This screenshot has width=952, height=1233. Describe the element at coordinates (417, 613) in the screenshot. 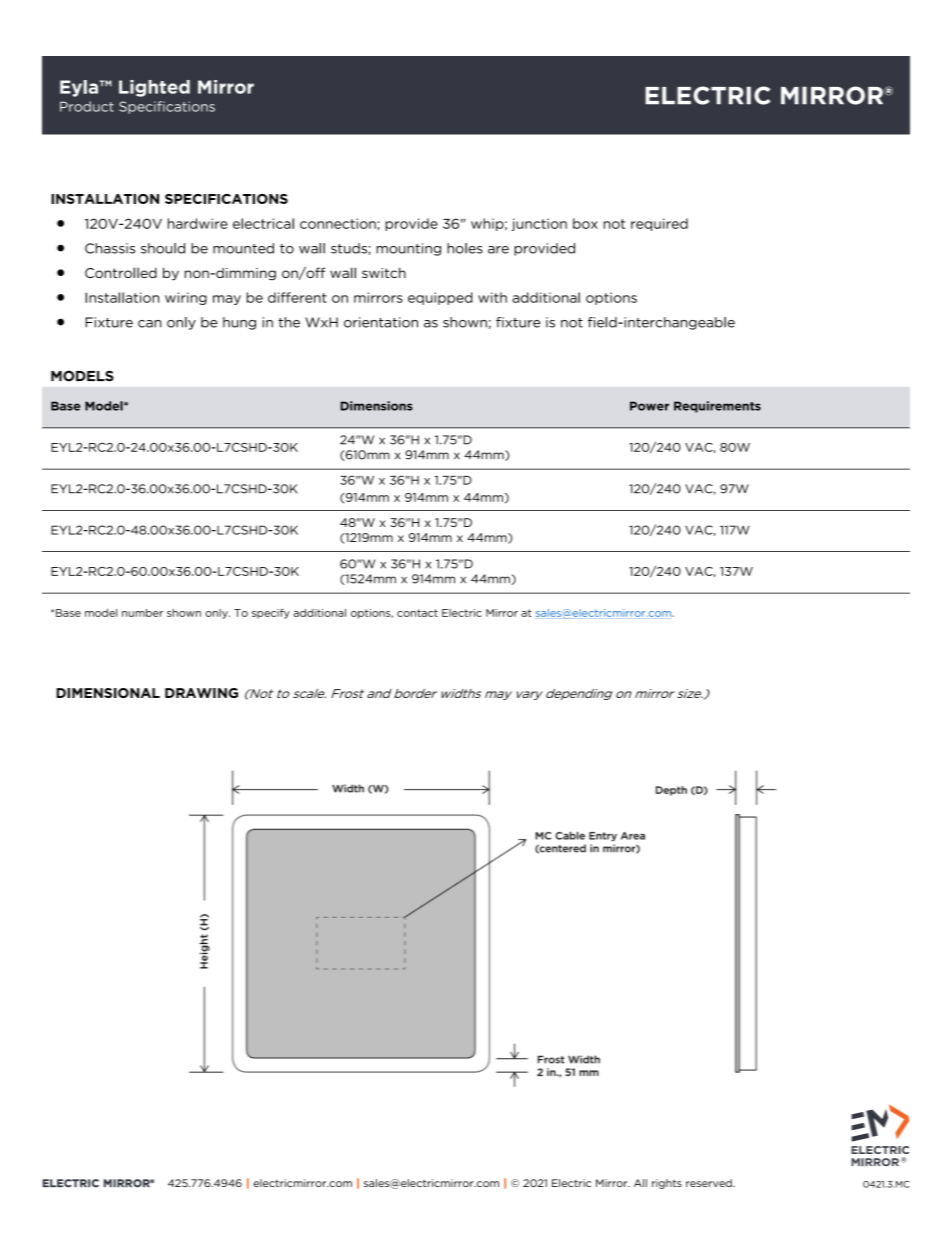

I see `contact` at that location.
